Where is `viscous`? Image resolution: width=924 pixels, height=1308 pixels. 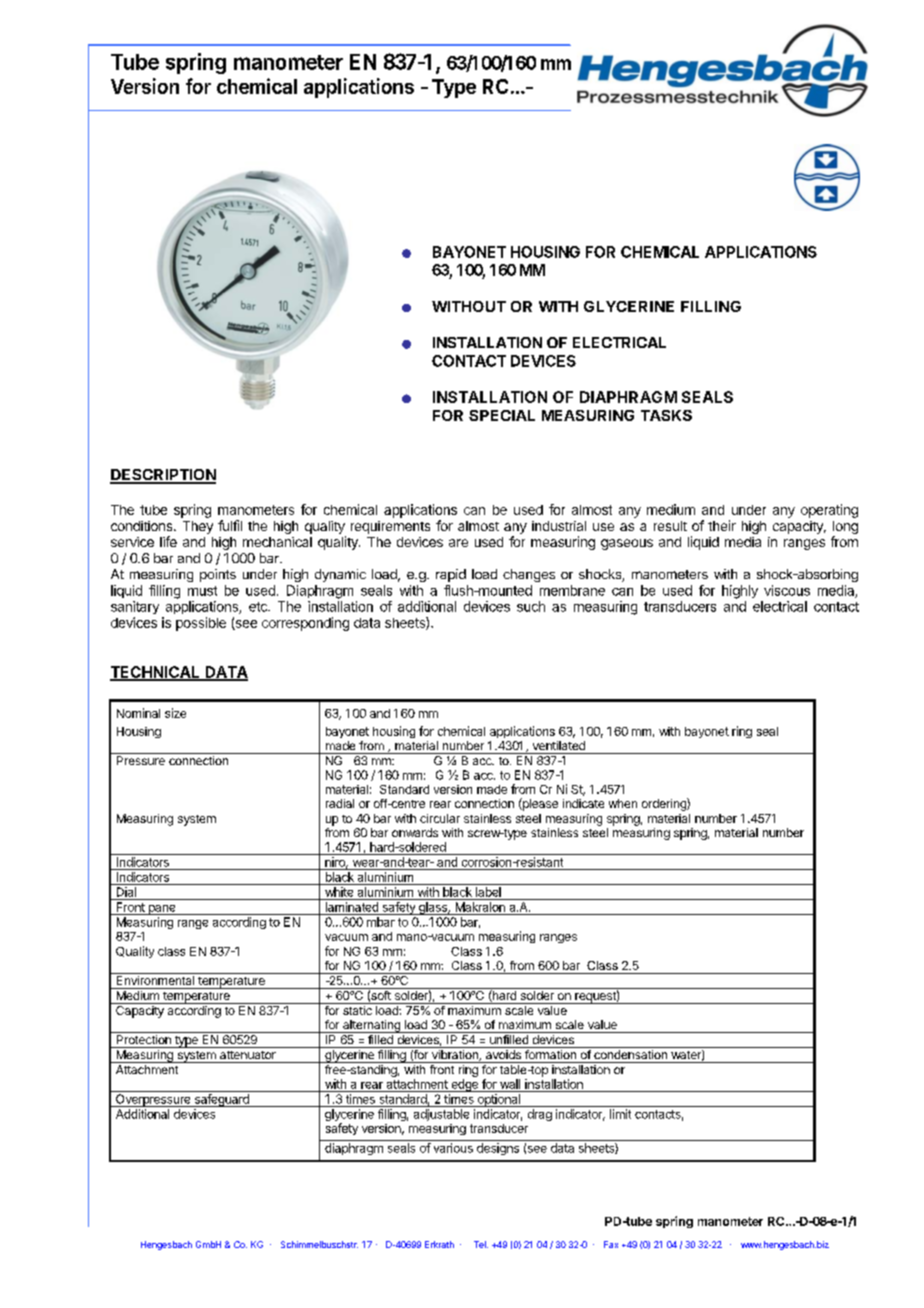
viscous is located at coordinates (787, 590).
